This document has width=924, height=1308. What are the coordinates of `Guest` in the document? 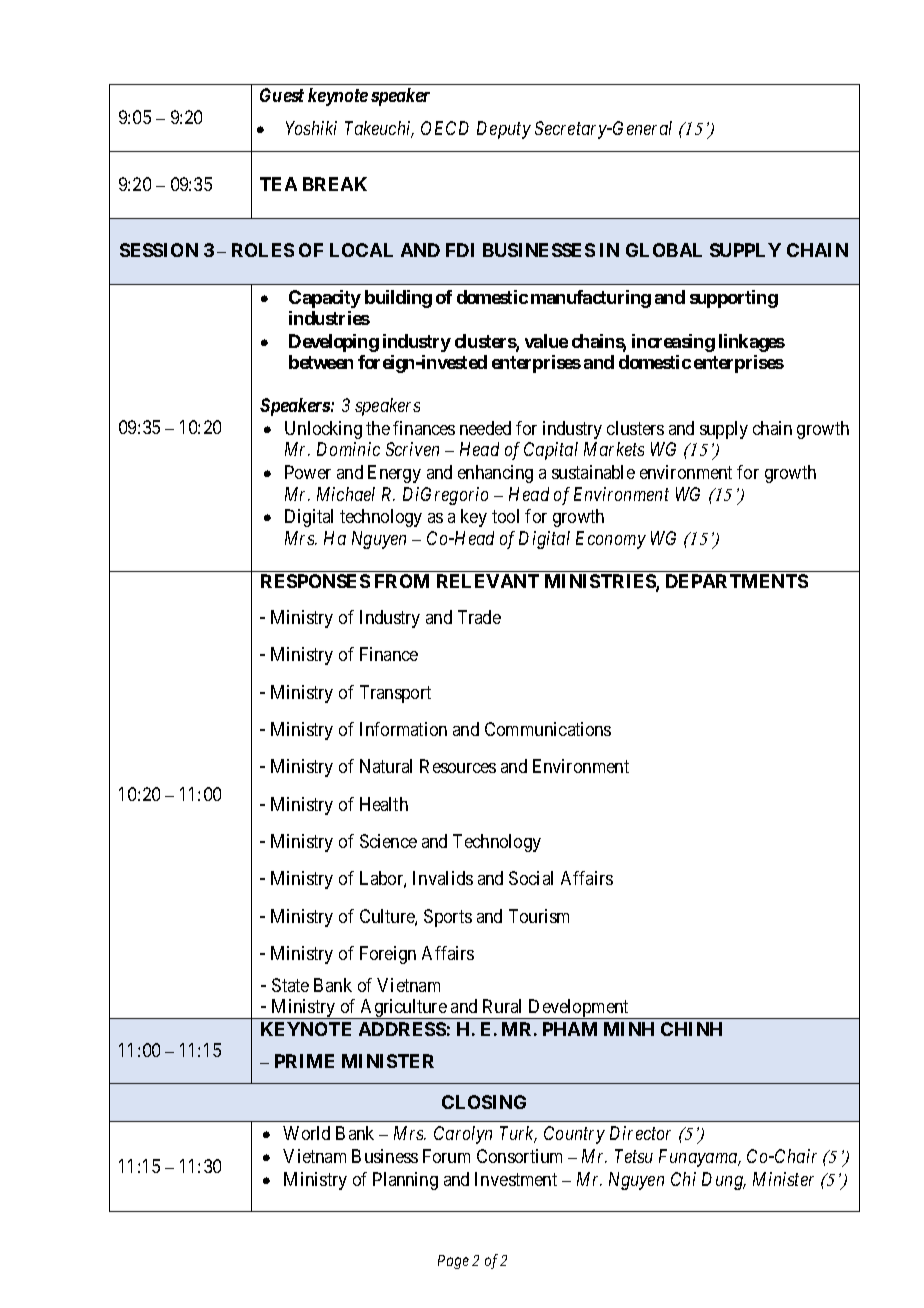 It's located at (282, 95).
